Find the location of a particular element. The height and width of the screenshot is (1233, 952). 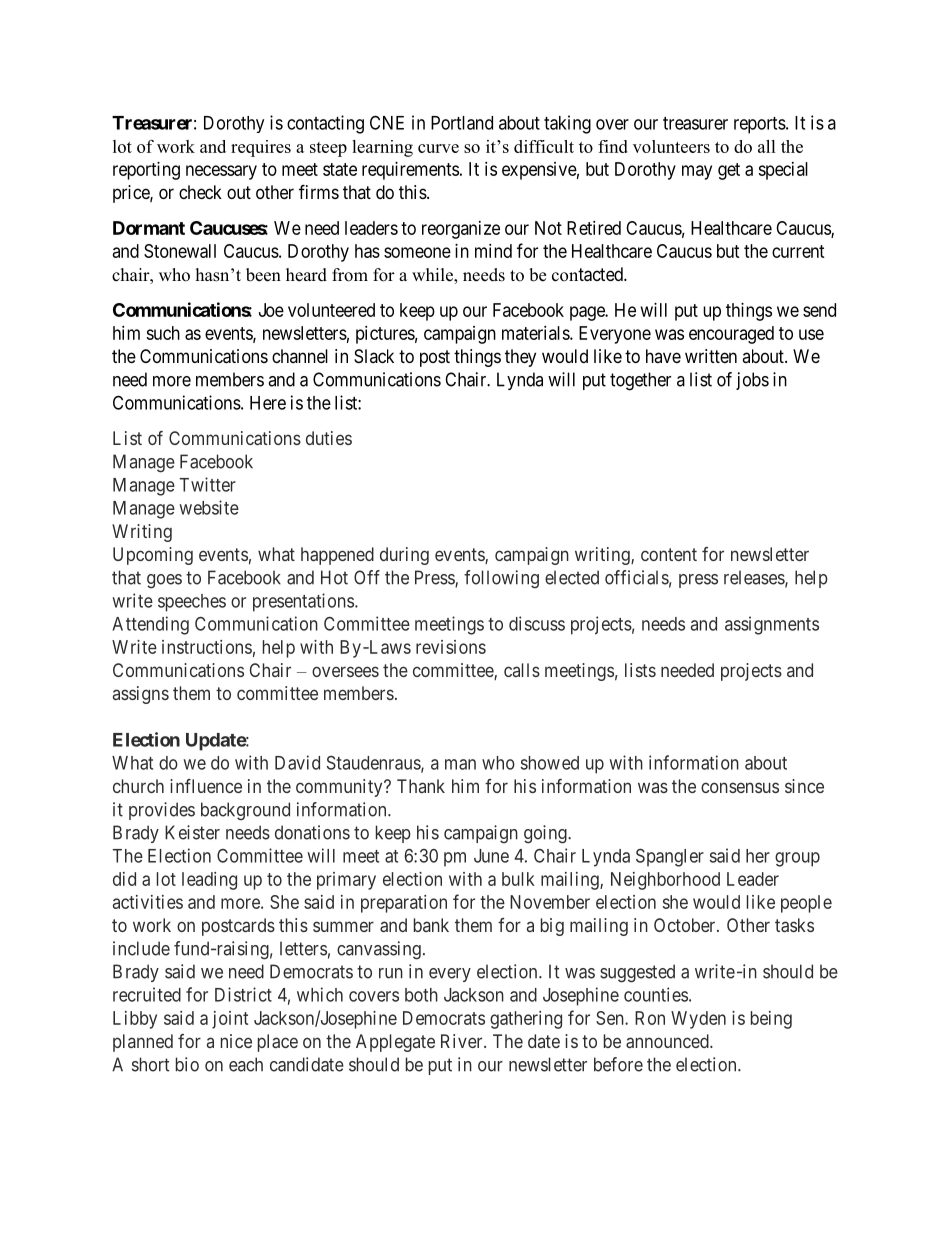

showed is located at coordinates (550, 763).
